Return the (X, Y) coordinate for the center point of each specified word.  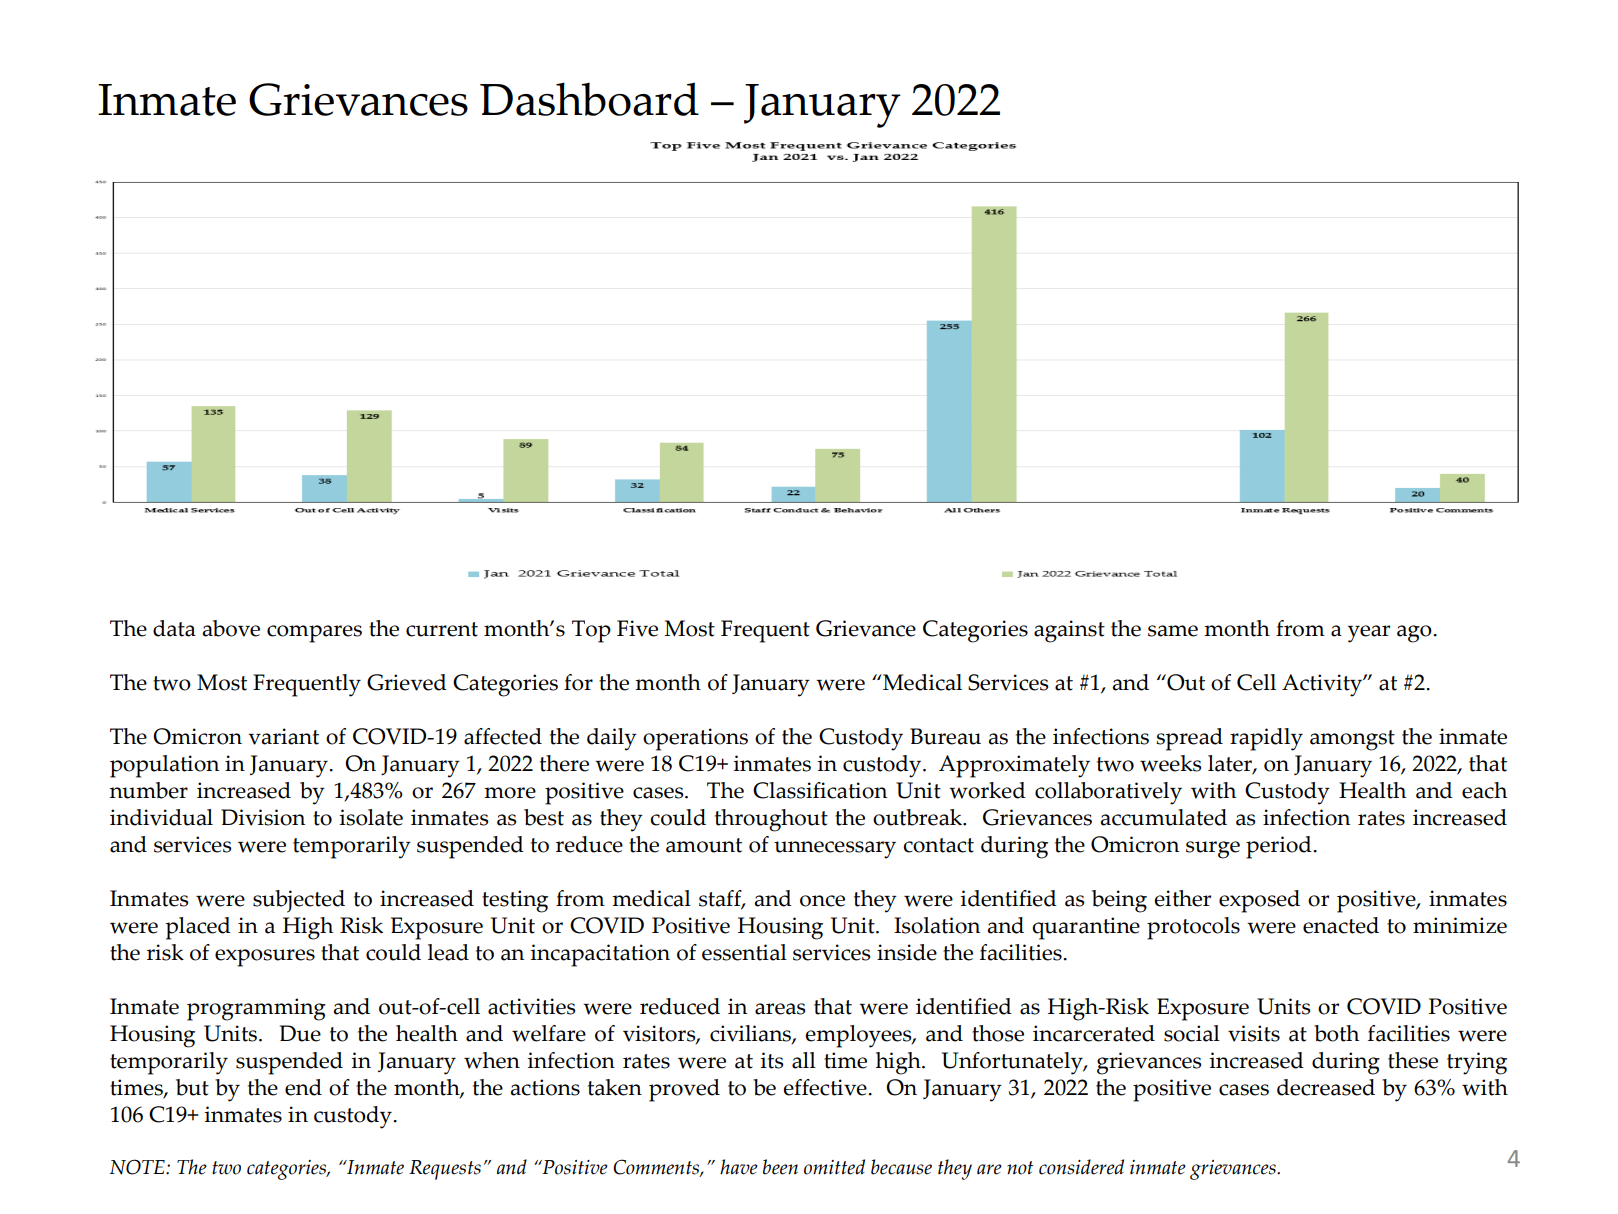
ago (1415, 634)
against (1069, 631)
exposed (1259, 901)
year (1369, 634)
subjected (299, 901)
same (1173, 631)
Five (637, 628)
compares (314, 634)
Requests (445, 1170)
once (822, 901)
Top (591, 631)
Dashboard (589, 99)
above (231, 628)
